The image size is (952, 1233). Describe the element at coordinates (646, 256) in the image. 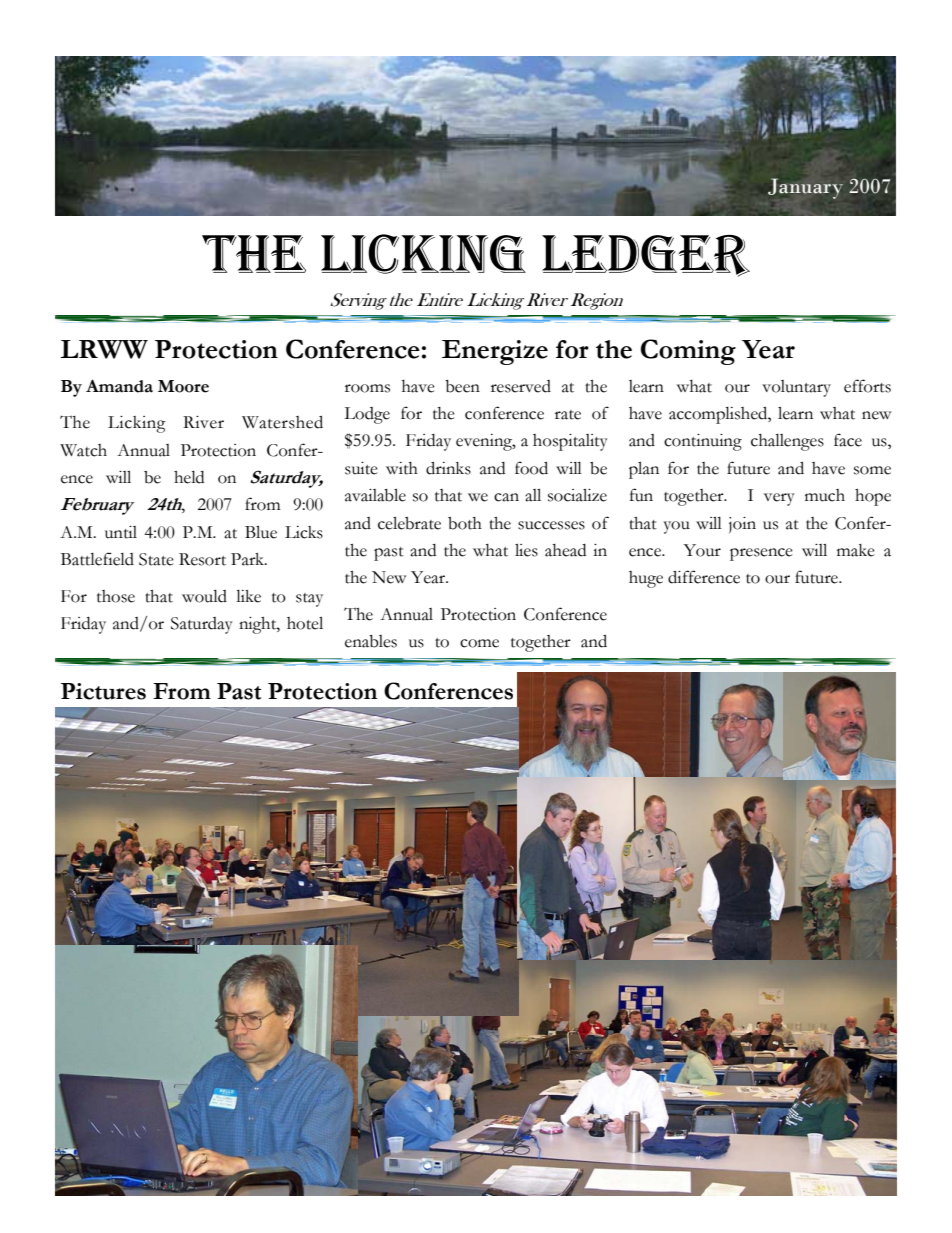

I see `LEDGER` at that location.
